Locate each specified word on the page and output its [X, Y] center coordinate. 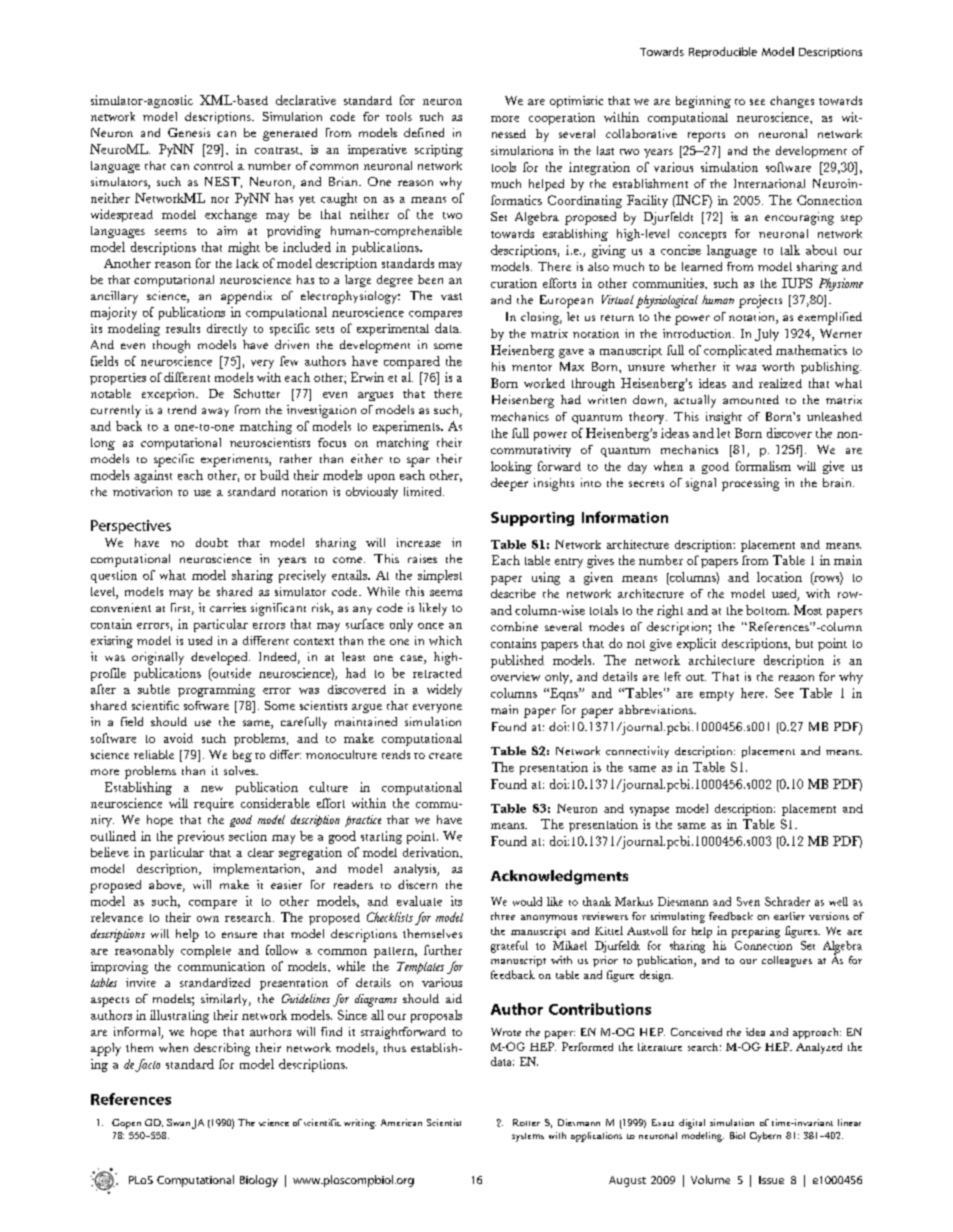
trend [182, 409]
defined [424, 132]
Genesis [189, 132]
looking [511, 467]
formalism [763, 466]
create [445, 756]
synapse [649, 811]
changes [792, 102]
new [212, 789]
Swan [178, 1122]
